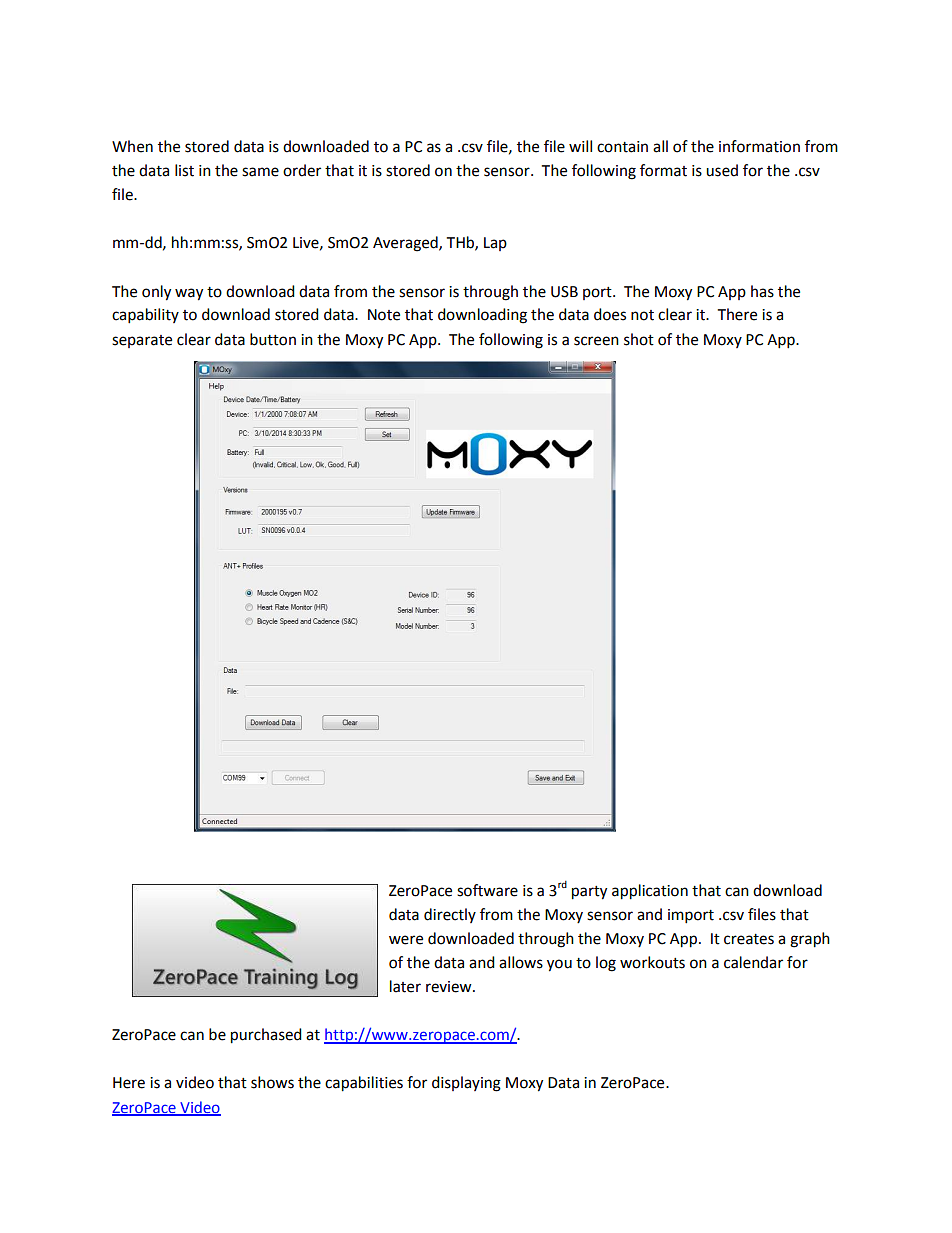  Describe the element at coordinates (596, 341) in the screenshot. I see `screen` at that location.
